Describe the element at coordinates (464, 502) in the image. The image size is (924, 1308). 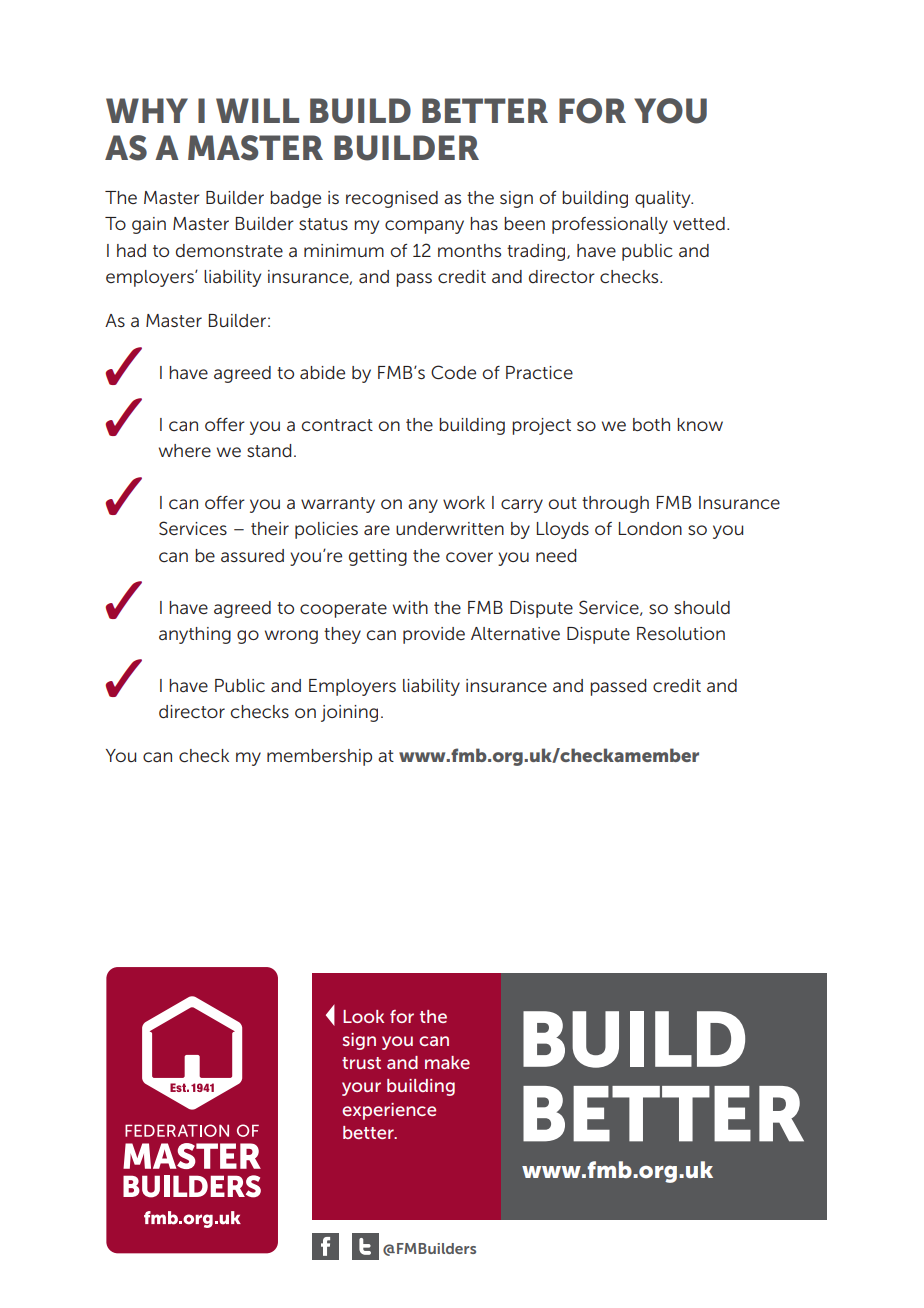
I see `work` at that location.
